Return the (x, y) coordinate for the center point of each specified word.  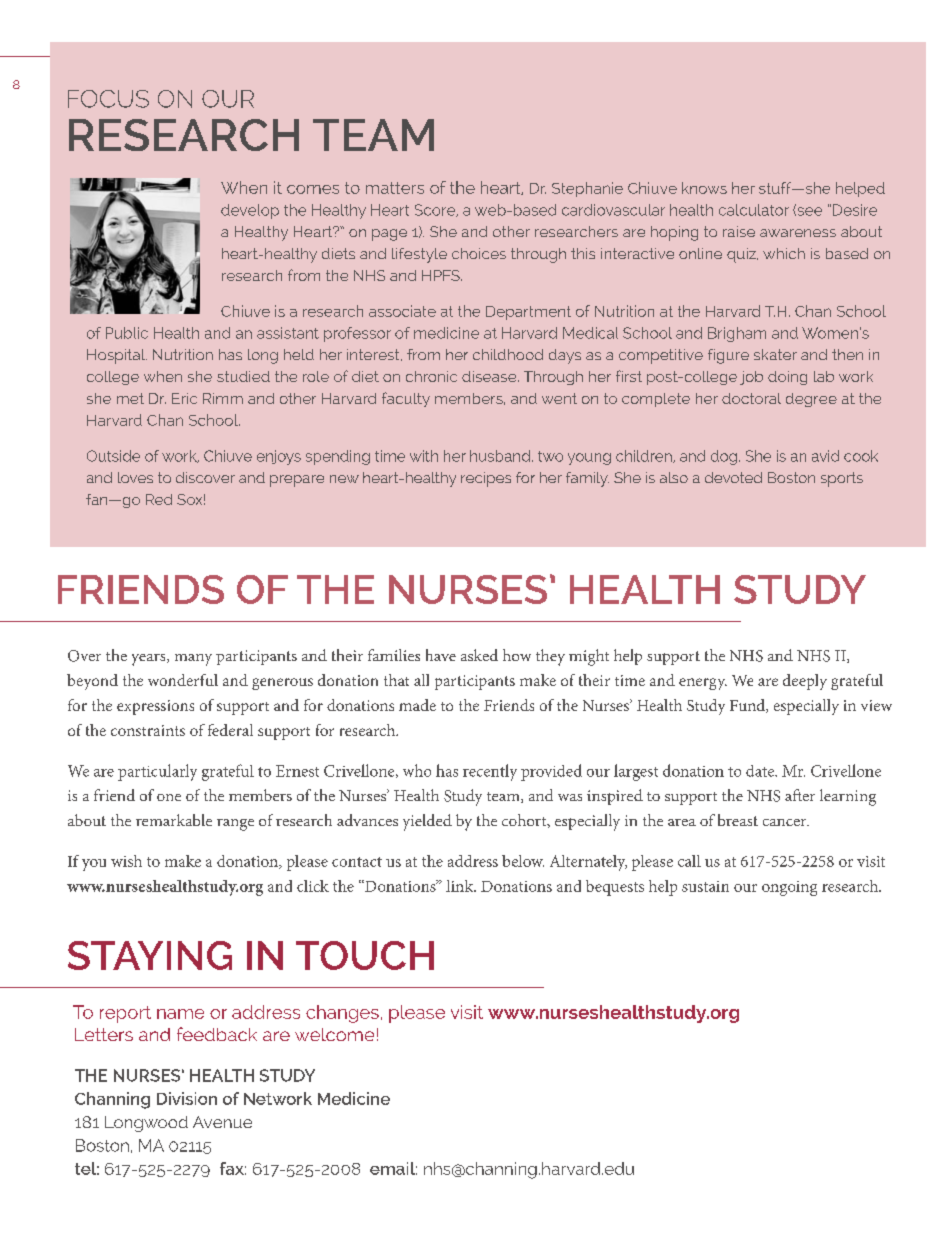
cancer (786, 822)
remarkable (174, 820)
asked (479, 655)
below (523, 861)
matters (395, 188)
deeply (805, 682)
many (193, 660)
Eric (184, 398)
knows (704, 188)
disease (490, 376)
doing (787, 378)
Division (187, 1098)
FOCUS (108, 99)
